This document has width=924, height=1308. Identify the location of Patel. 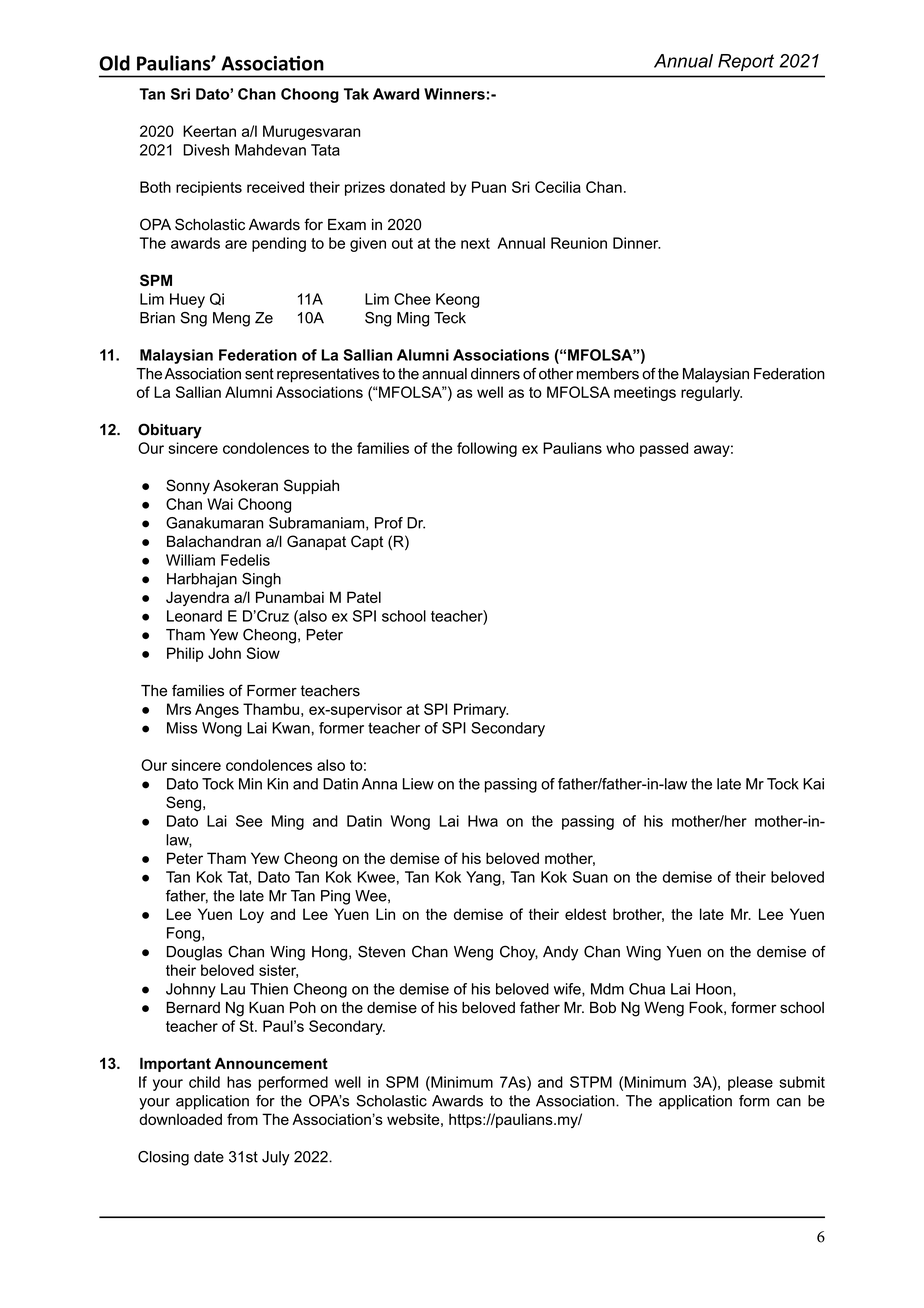
(364, 597).
